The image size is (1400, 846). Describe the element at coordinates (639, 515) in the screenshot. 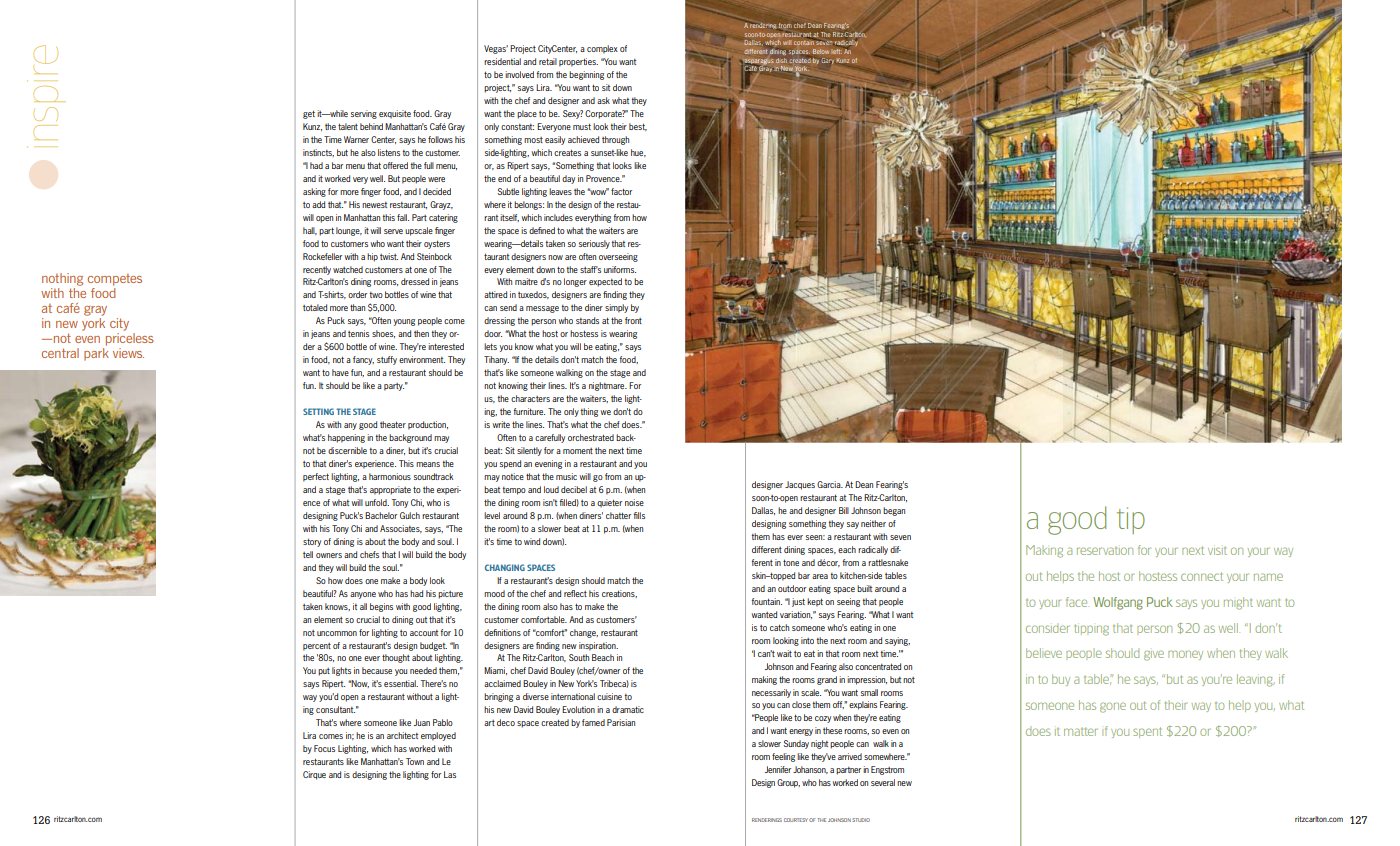

I see `fills` at that location.
